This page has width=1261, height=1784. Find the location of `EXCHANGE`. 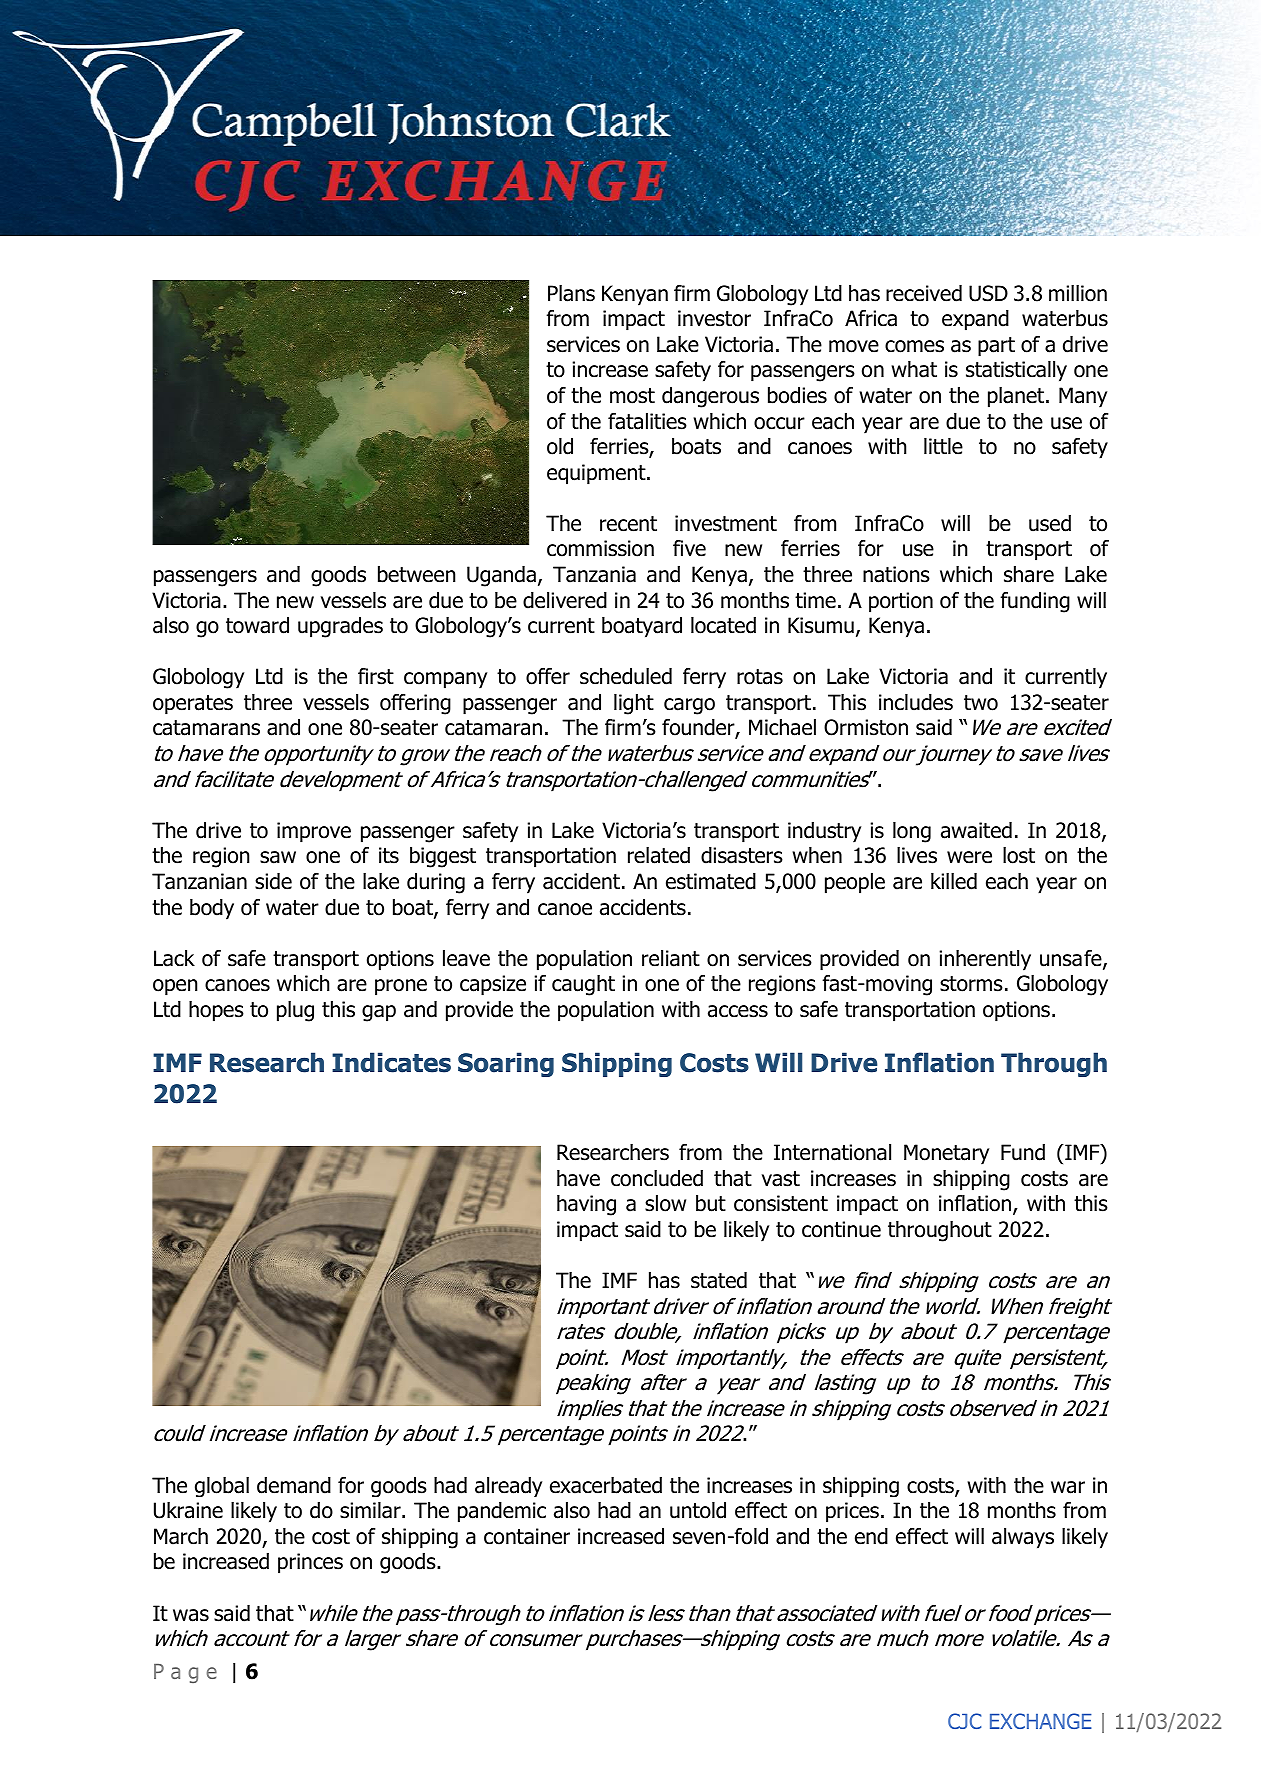

EXCHANGE is located at coordinates (1041, 1721).
